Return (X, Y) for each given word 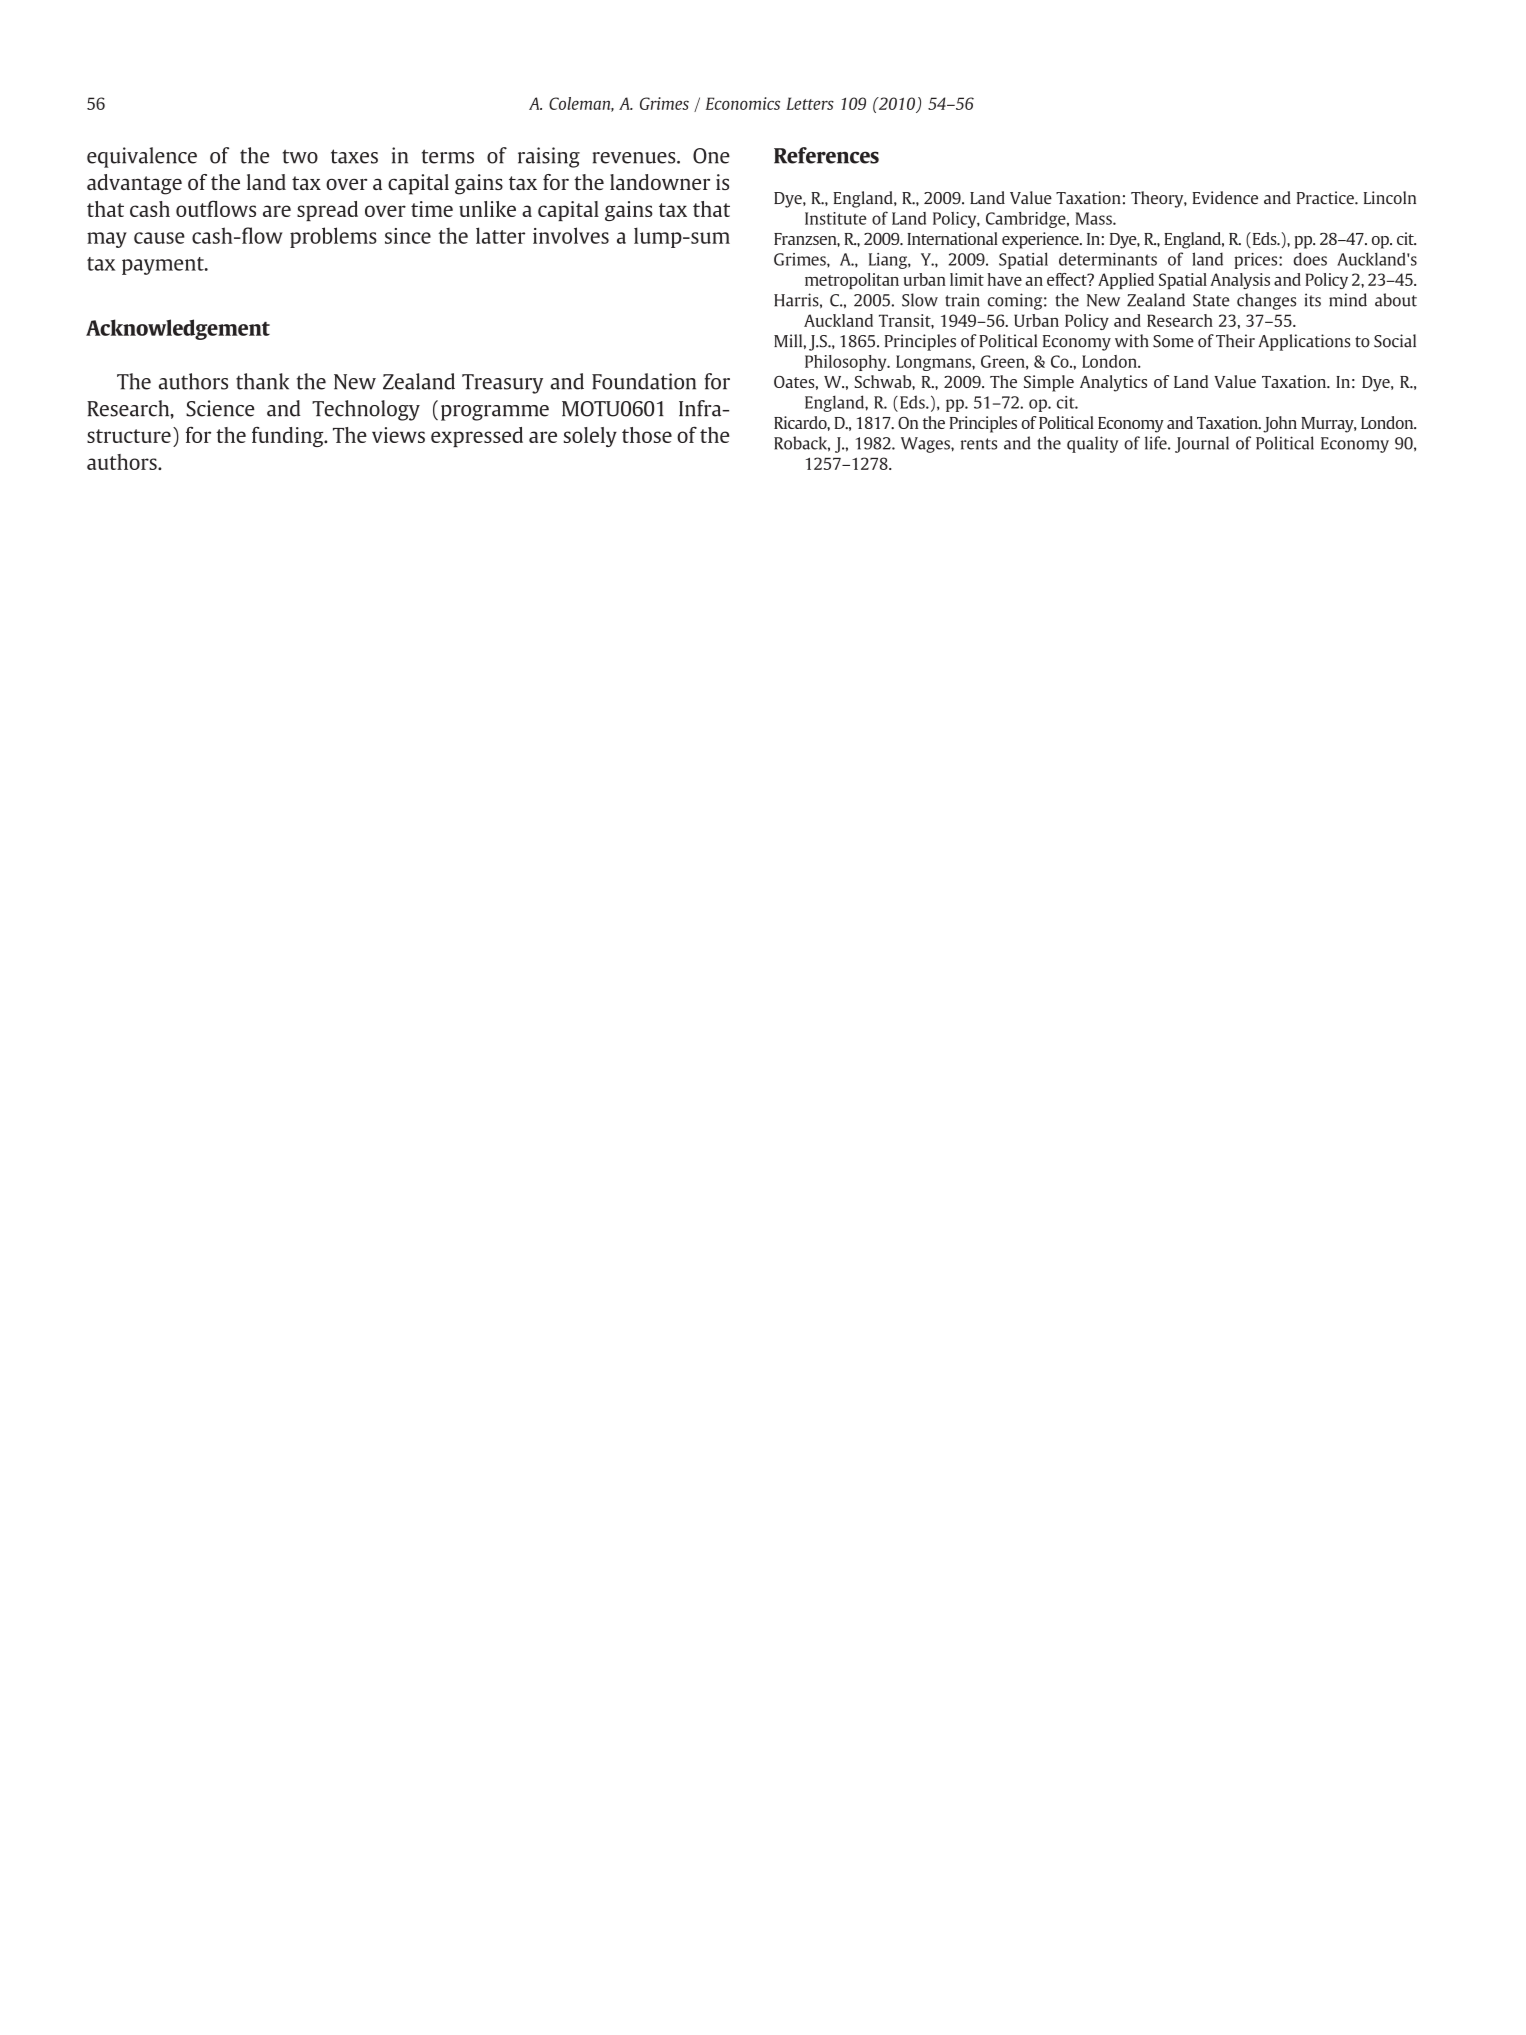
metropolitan (852, 281)
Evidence (1225, 197)
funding (289, 436)
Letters (810, 103)
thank (262, 381)
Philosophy (847, 363)
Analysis (1240, 281)
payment (164, 266)
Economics (743, 103)
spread (327, 211)
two (300, 156)
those (647, 435)
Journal (1202, 444)
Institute (835, 218)
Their (1235, 341)
